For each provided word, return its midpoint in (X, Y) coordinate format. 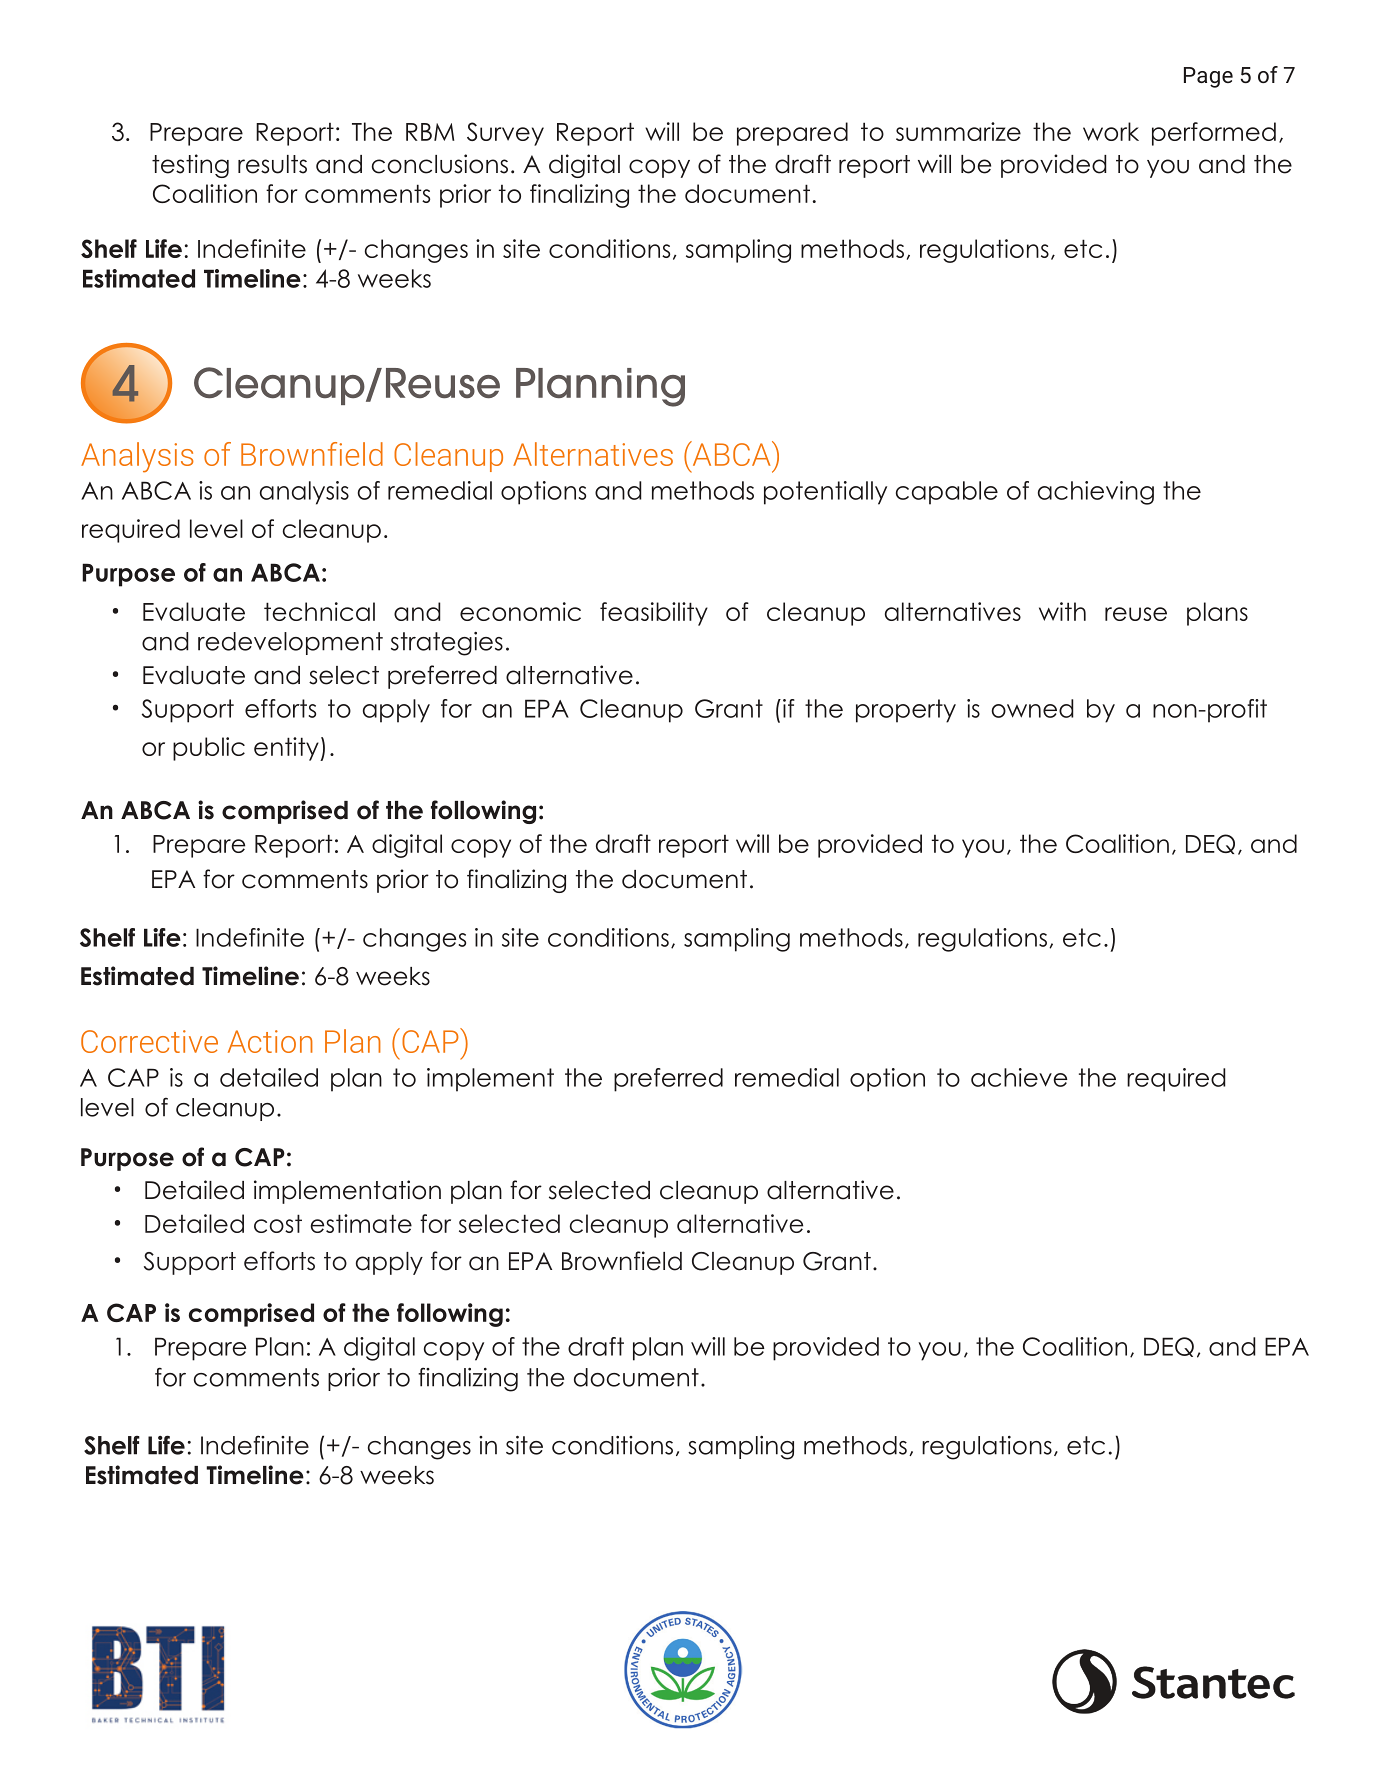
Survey (505, 134)
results (272, 164)
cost (278, 1223)
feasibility (654, 614)
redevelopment (290, 643)
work (1111, 131)
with (1062, 611)
